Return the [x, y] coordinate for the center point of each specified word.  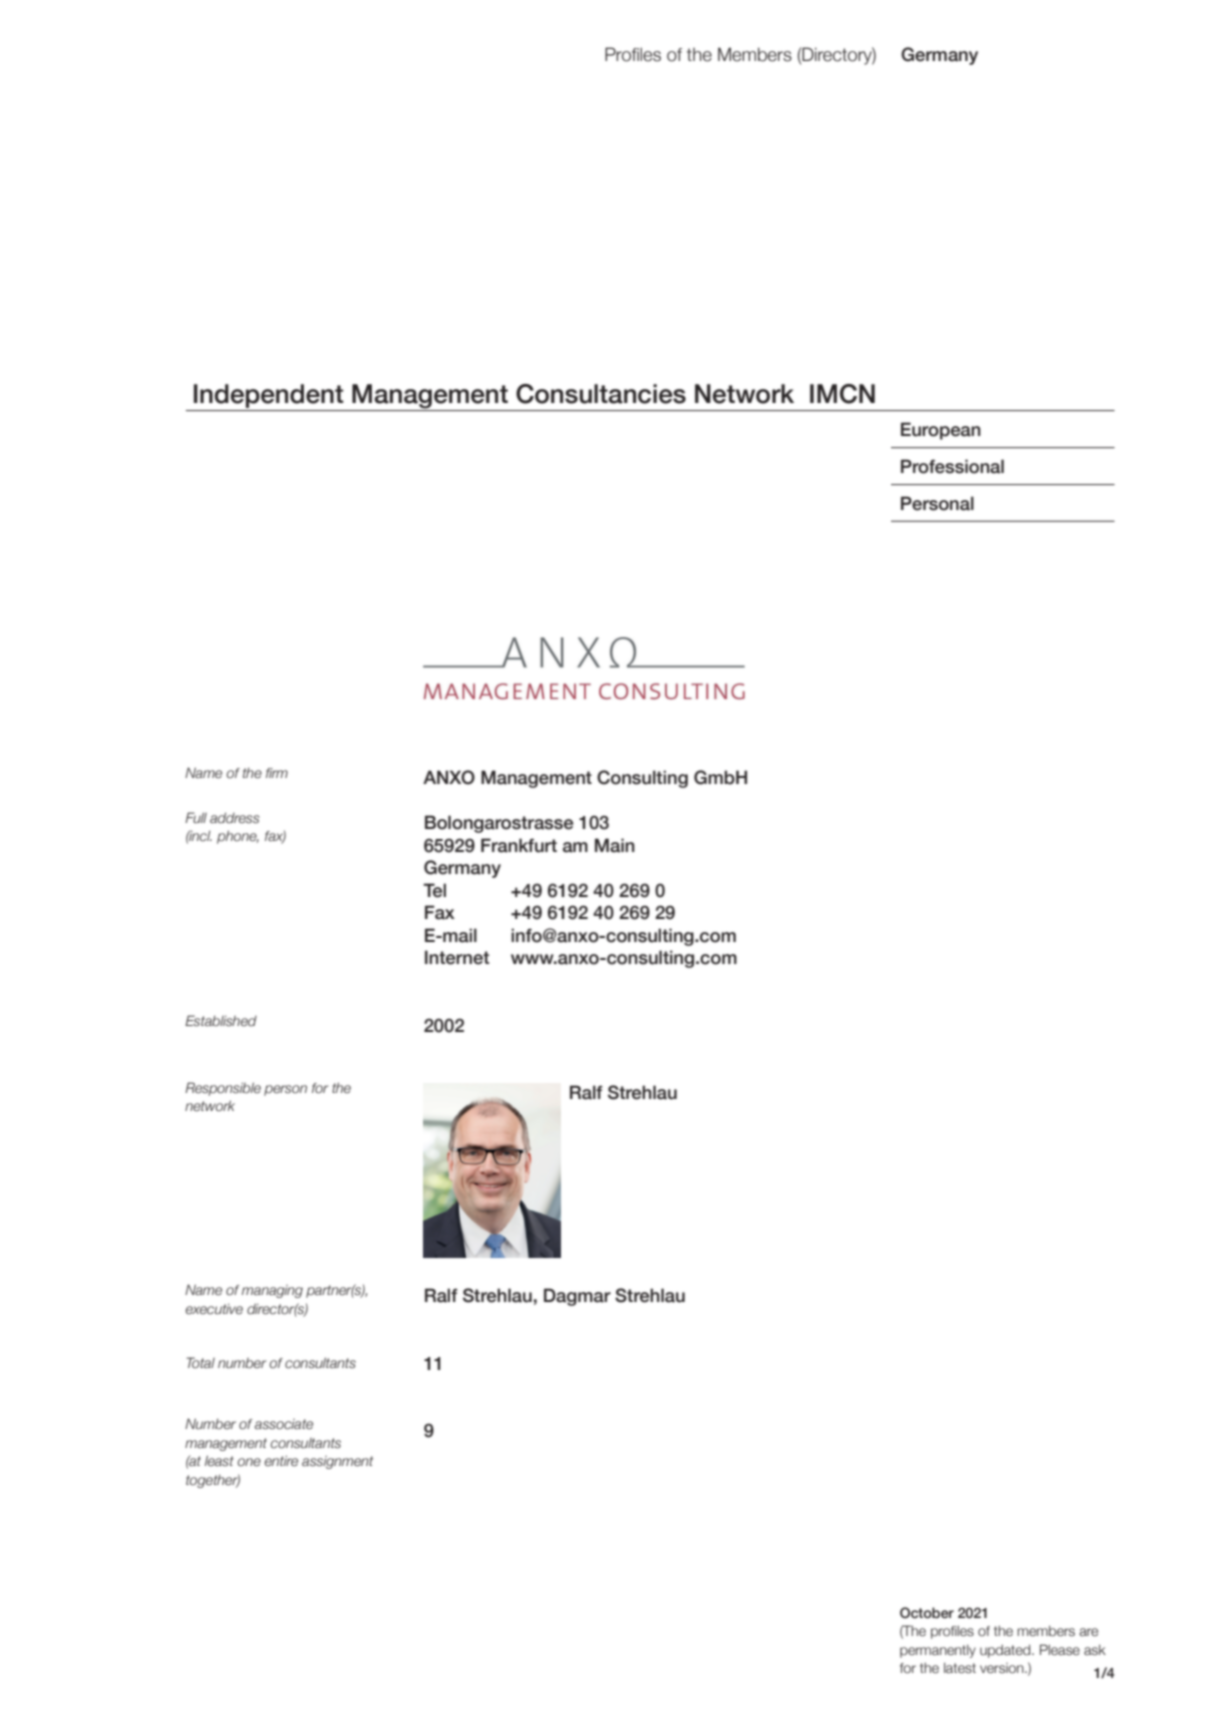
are [1088, 1632]
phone [238, 837]
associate [284, 1424]
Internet [457, 957]
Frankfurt [519, 845]
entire [281, 1461]
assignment [337, 1462]
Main [615, 845]
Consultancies [601, 394]
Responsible [223, 1089]
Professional [952, 466]
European [941, 431]
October [927, 1613]
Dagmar [577, 1297]
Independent [269, 397]
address [234, 818]
